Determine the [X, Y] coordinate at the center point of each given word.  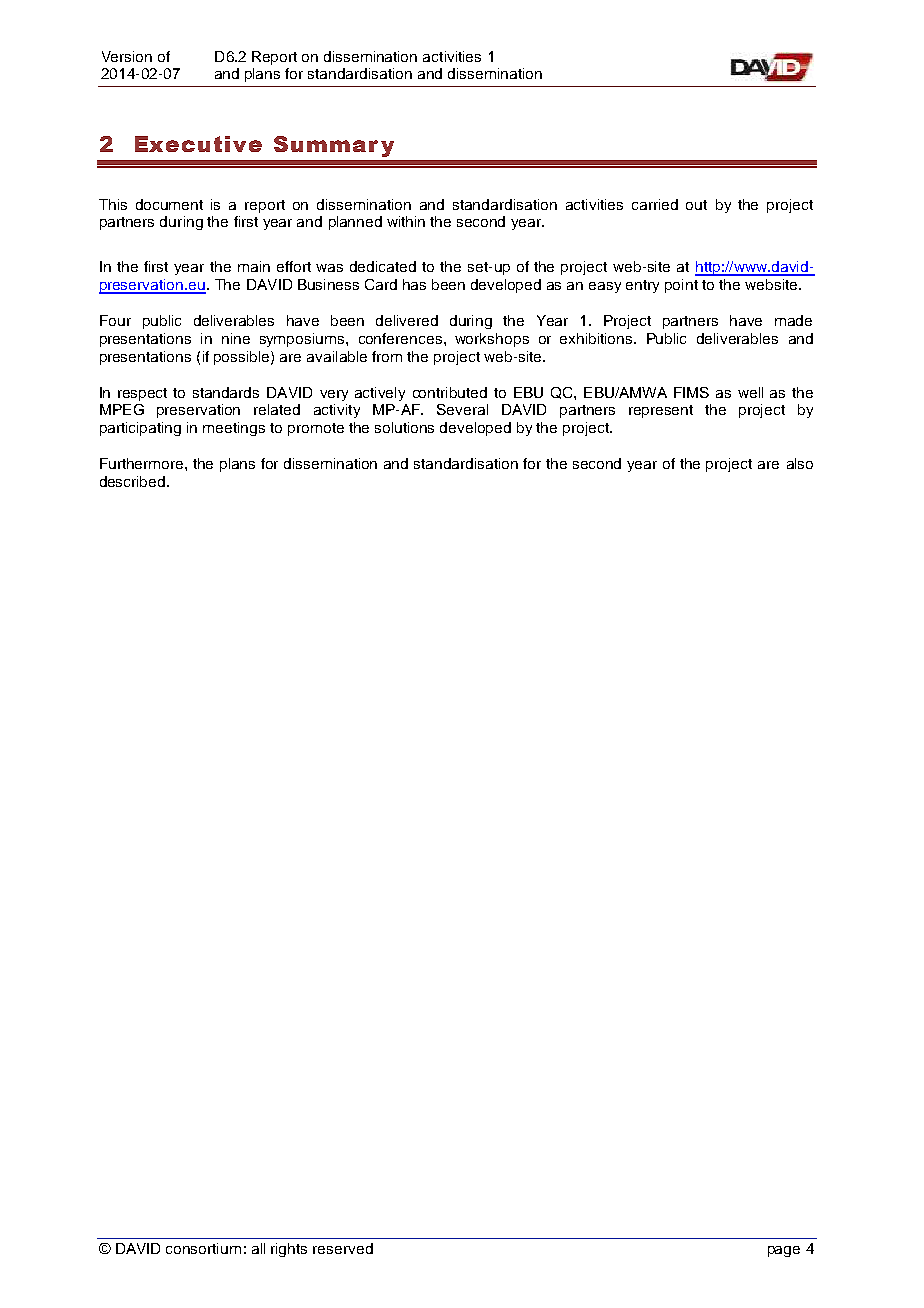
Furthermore [143, 463]
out [696, 205]
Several [462, 409]
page [784, 1251]
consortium [203, 1248]
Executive [198, 144]
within [406, 221]
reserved [343, 1248]
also [800, 463]
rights [289, 1250]
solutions [404, 427]
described [134, 481]
